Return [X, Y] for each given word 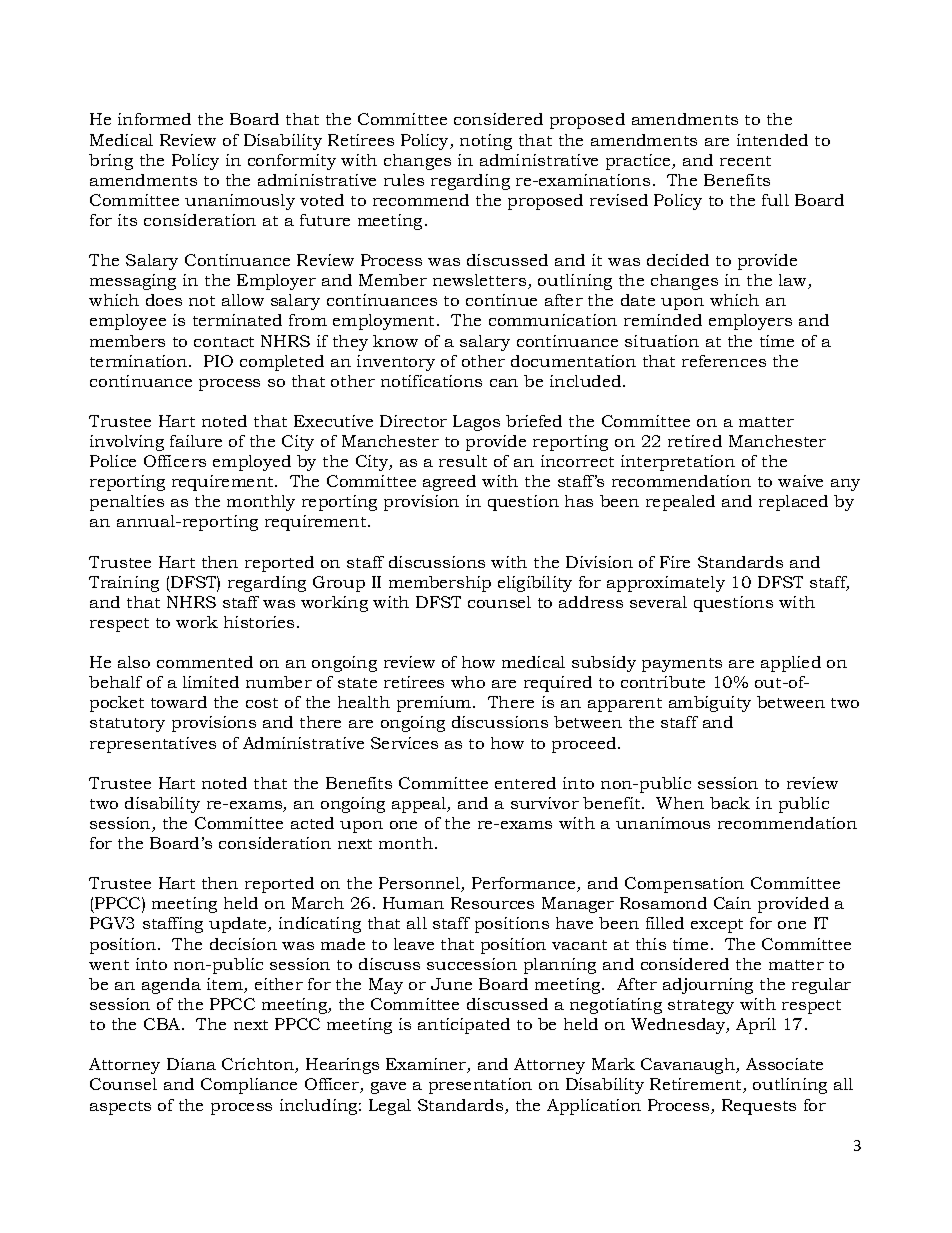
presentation [480, 1086]
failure [196, 441]
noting [486, 142]
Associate [784, 1064]
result [463, 461]
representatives [153, 745]
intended [772, 140]
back [730, 803]
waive [800, 481]
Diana [191, 1064]
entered [525, 783]
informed [154, 119]
